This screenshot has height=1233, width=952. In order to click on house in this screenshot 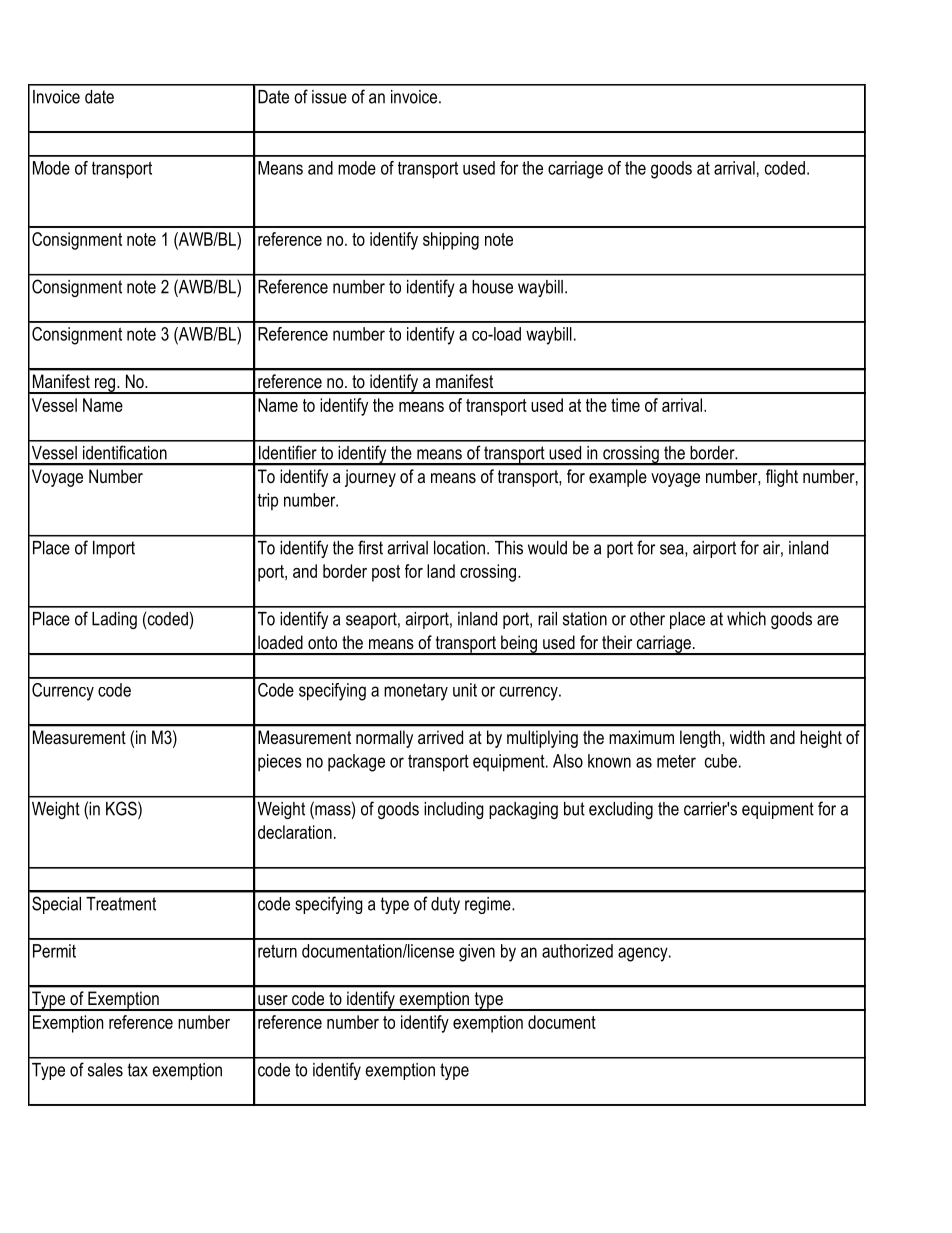, I will do `click(492, 287)`.
